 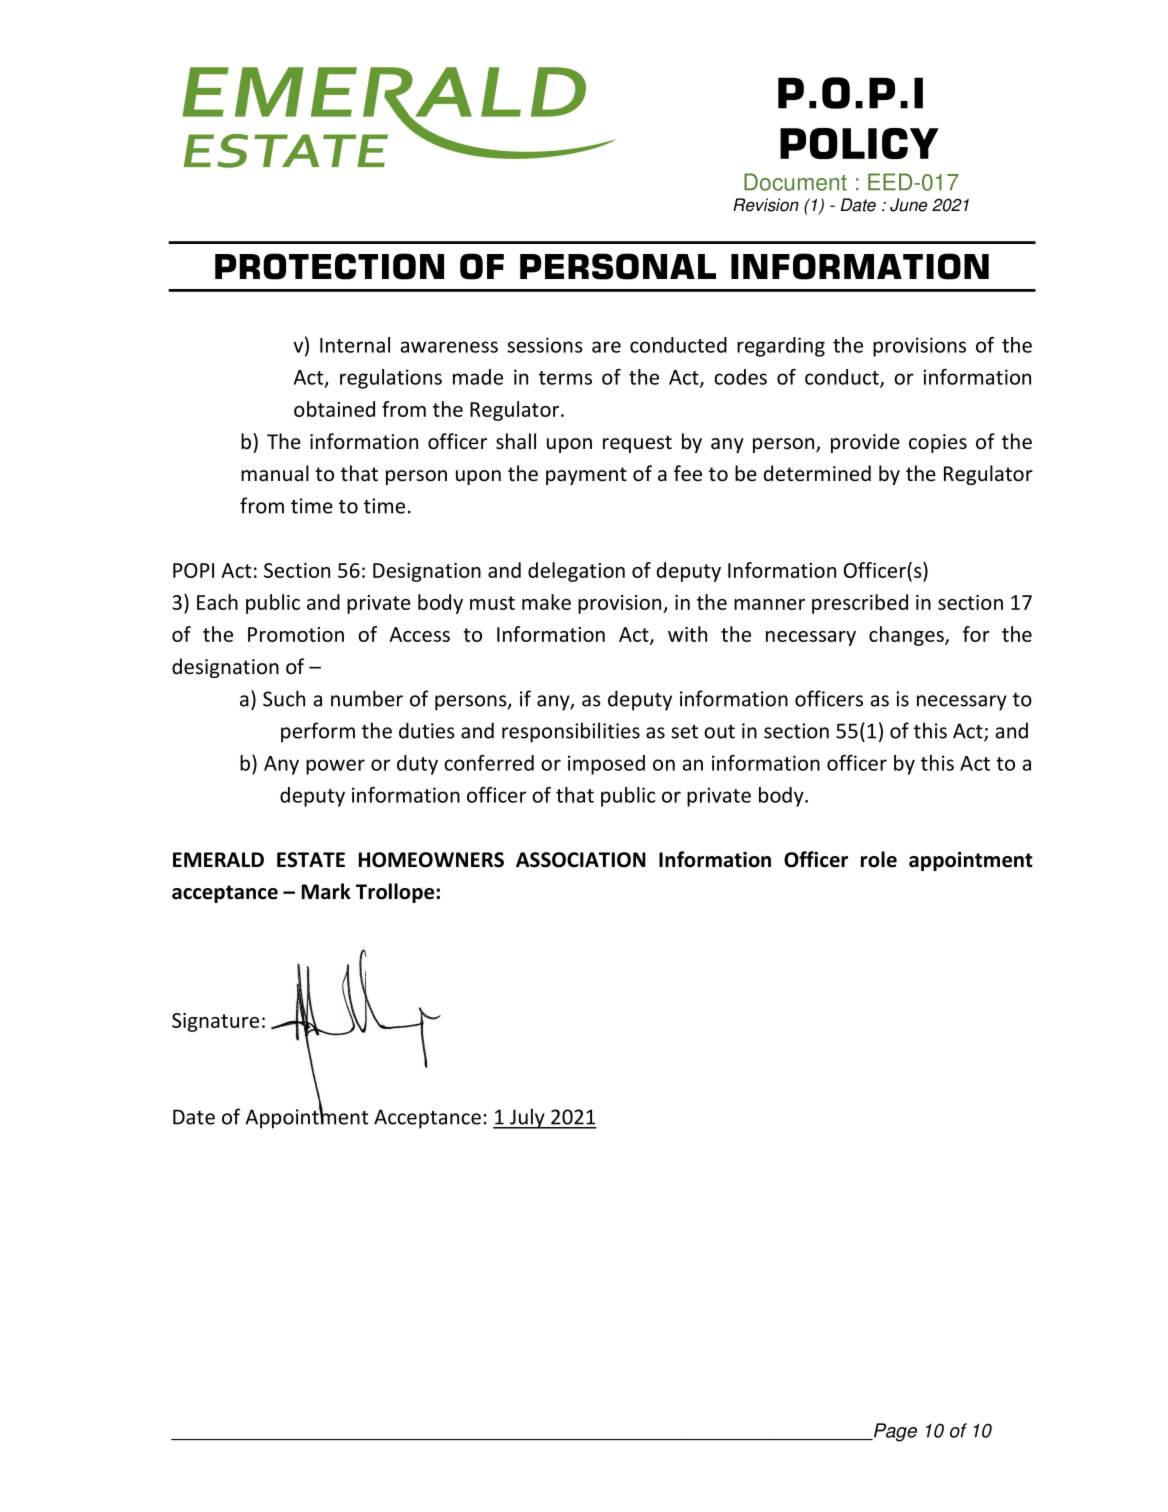 What do you see at coordinates (329, 266) in the page?
I see `PROTECTION` at bounding box center [329, 266].
